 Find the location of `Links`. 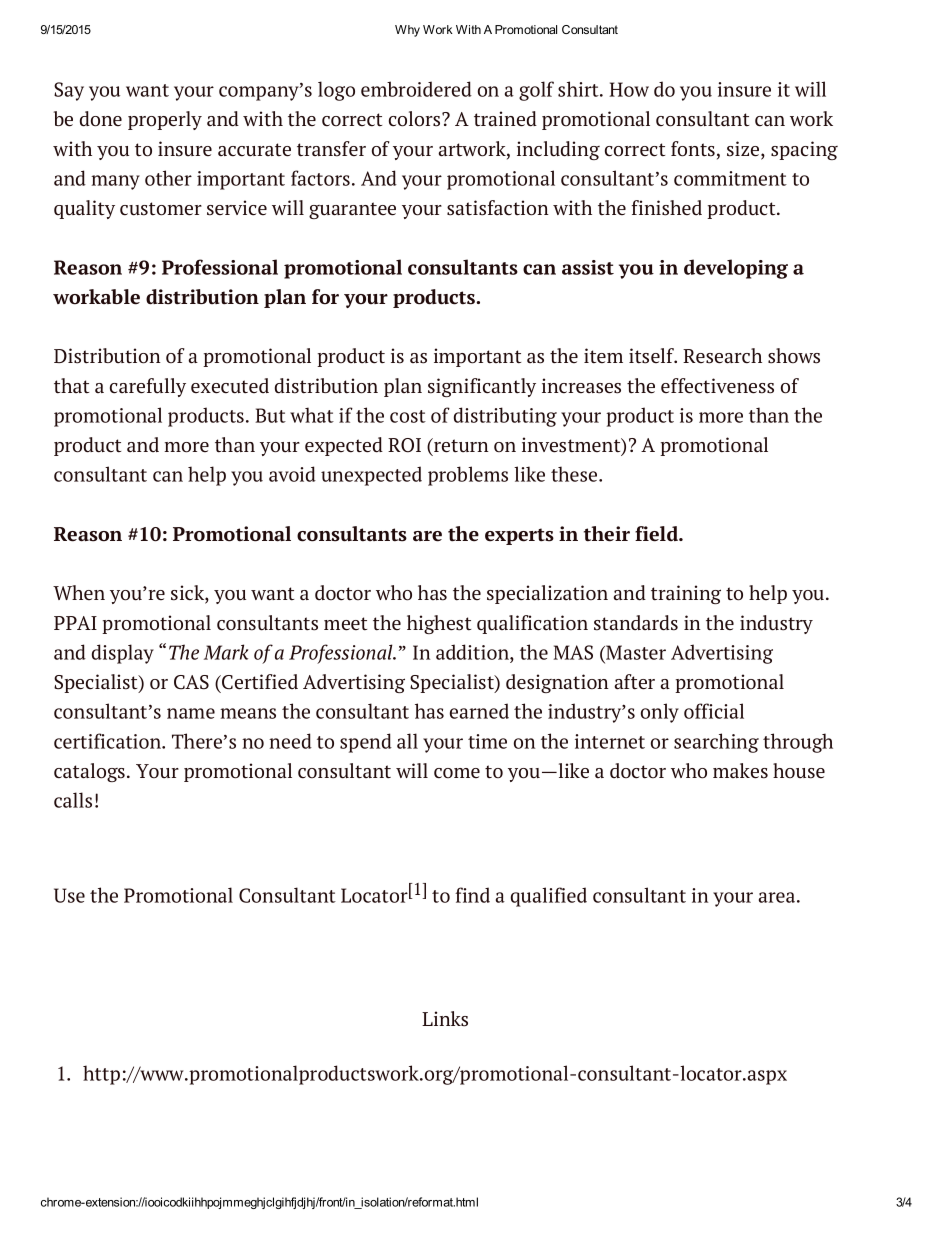

Links is located at coordinates (445, 1019).
